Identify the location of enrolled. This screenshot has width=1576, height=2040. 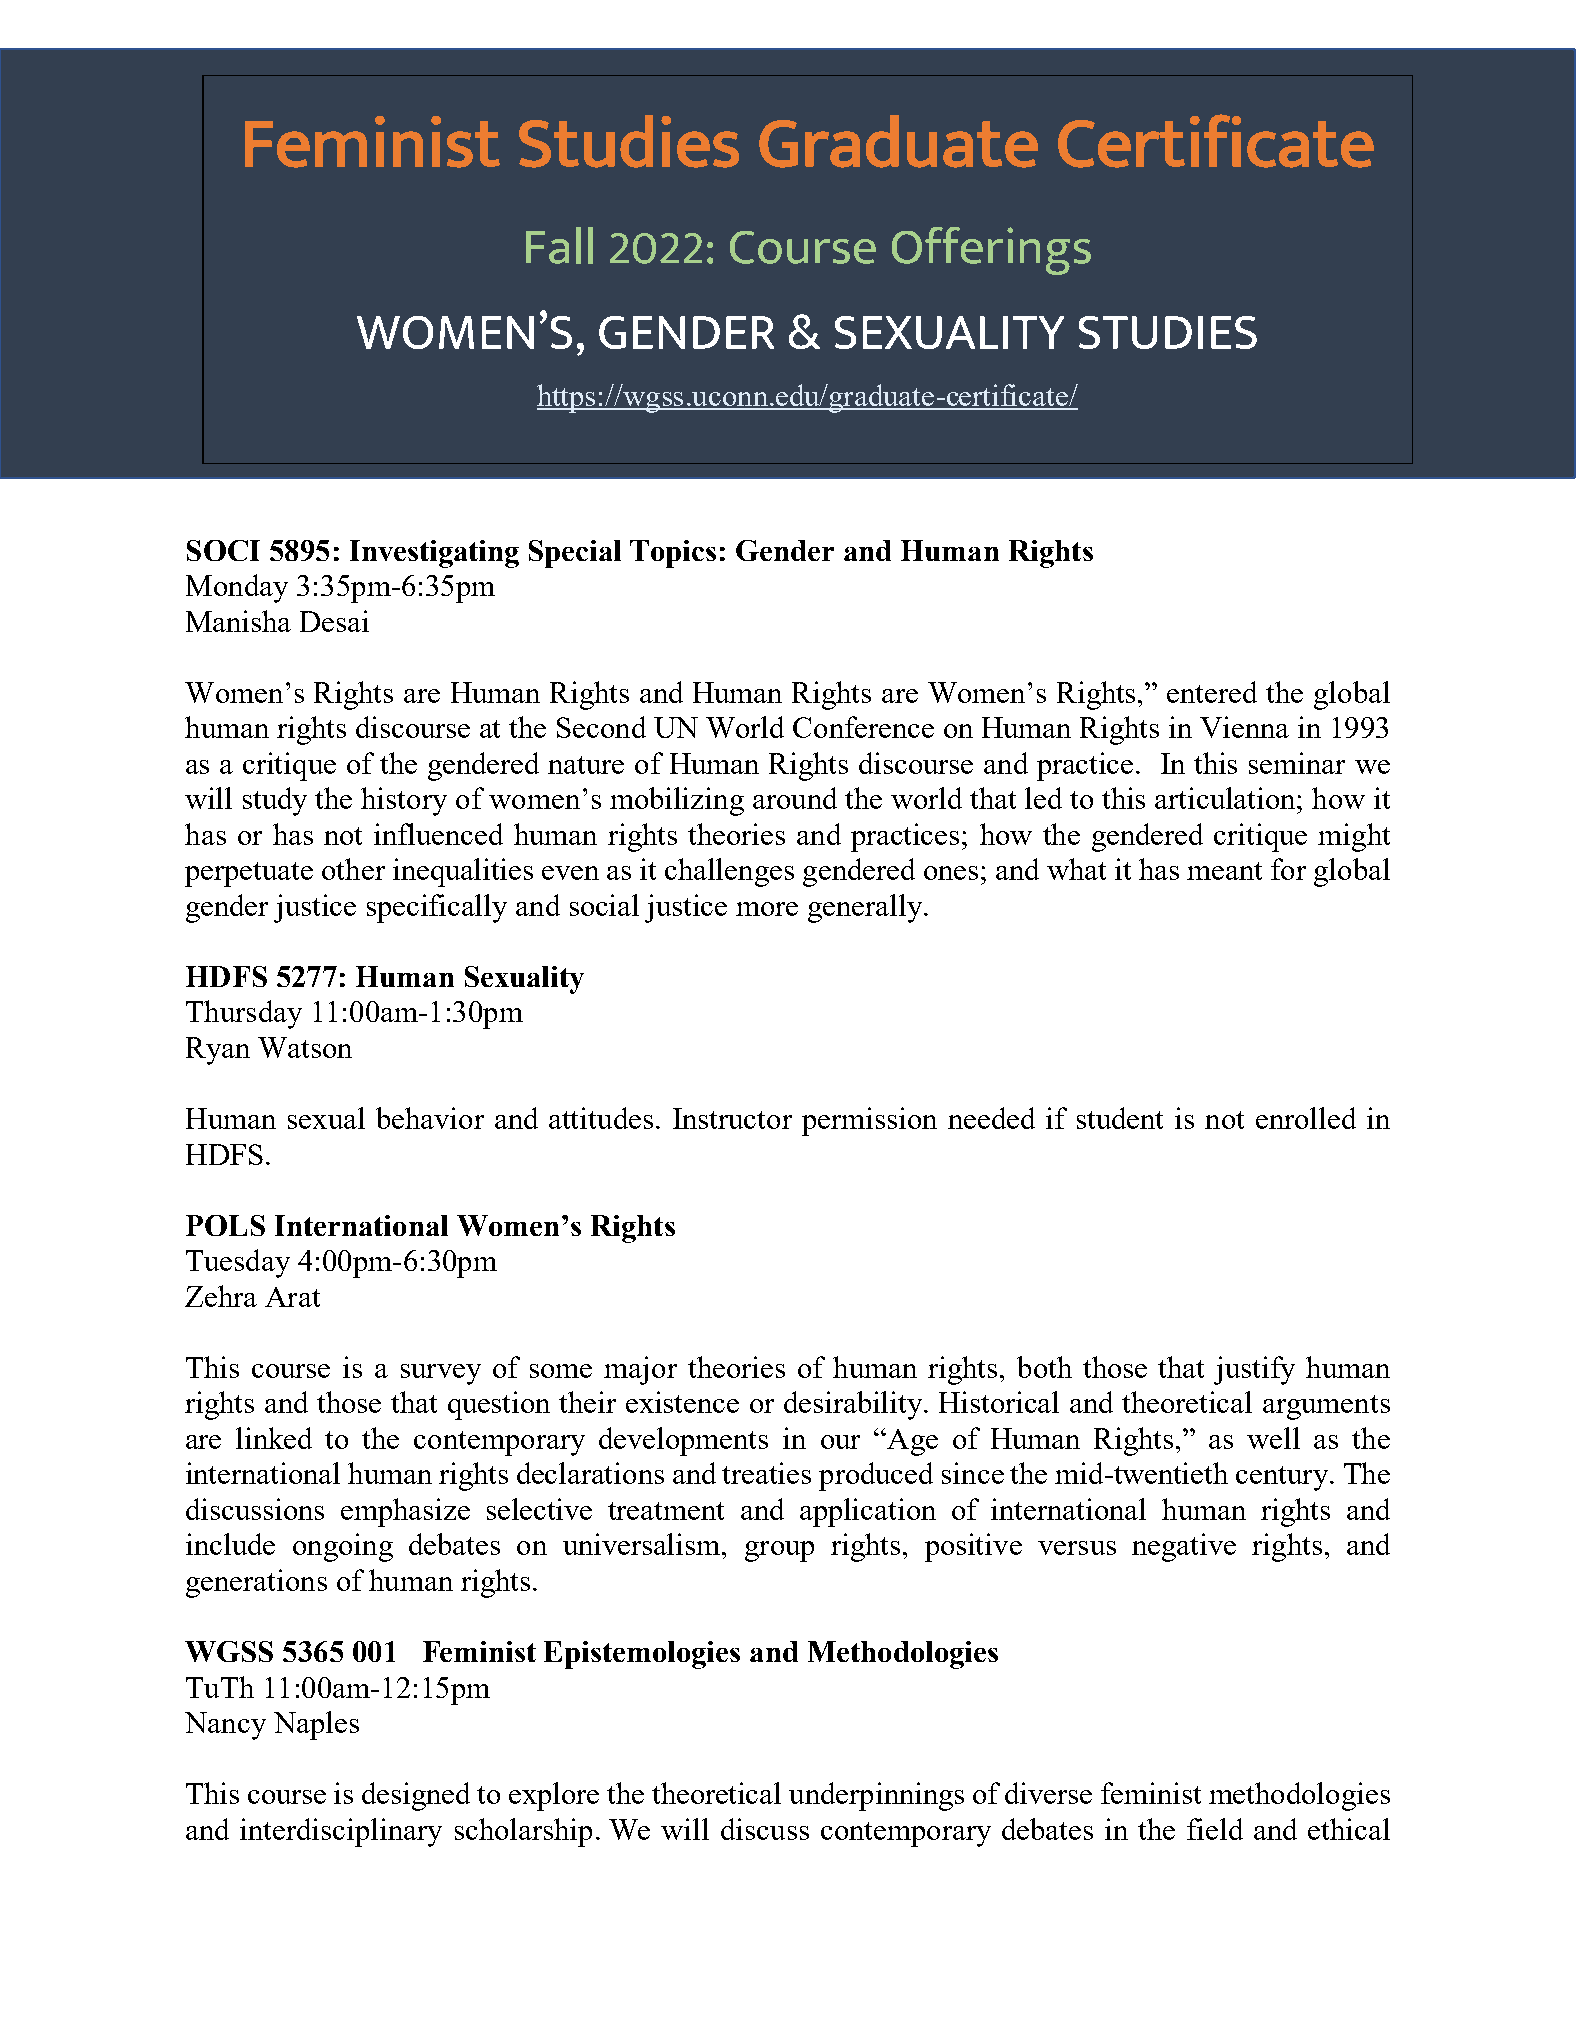
(1306, 1118).
